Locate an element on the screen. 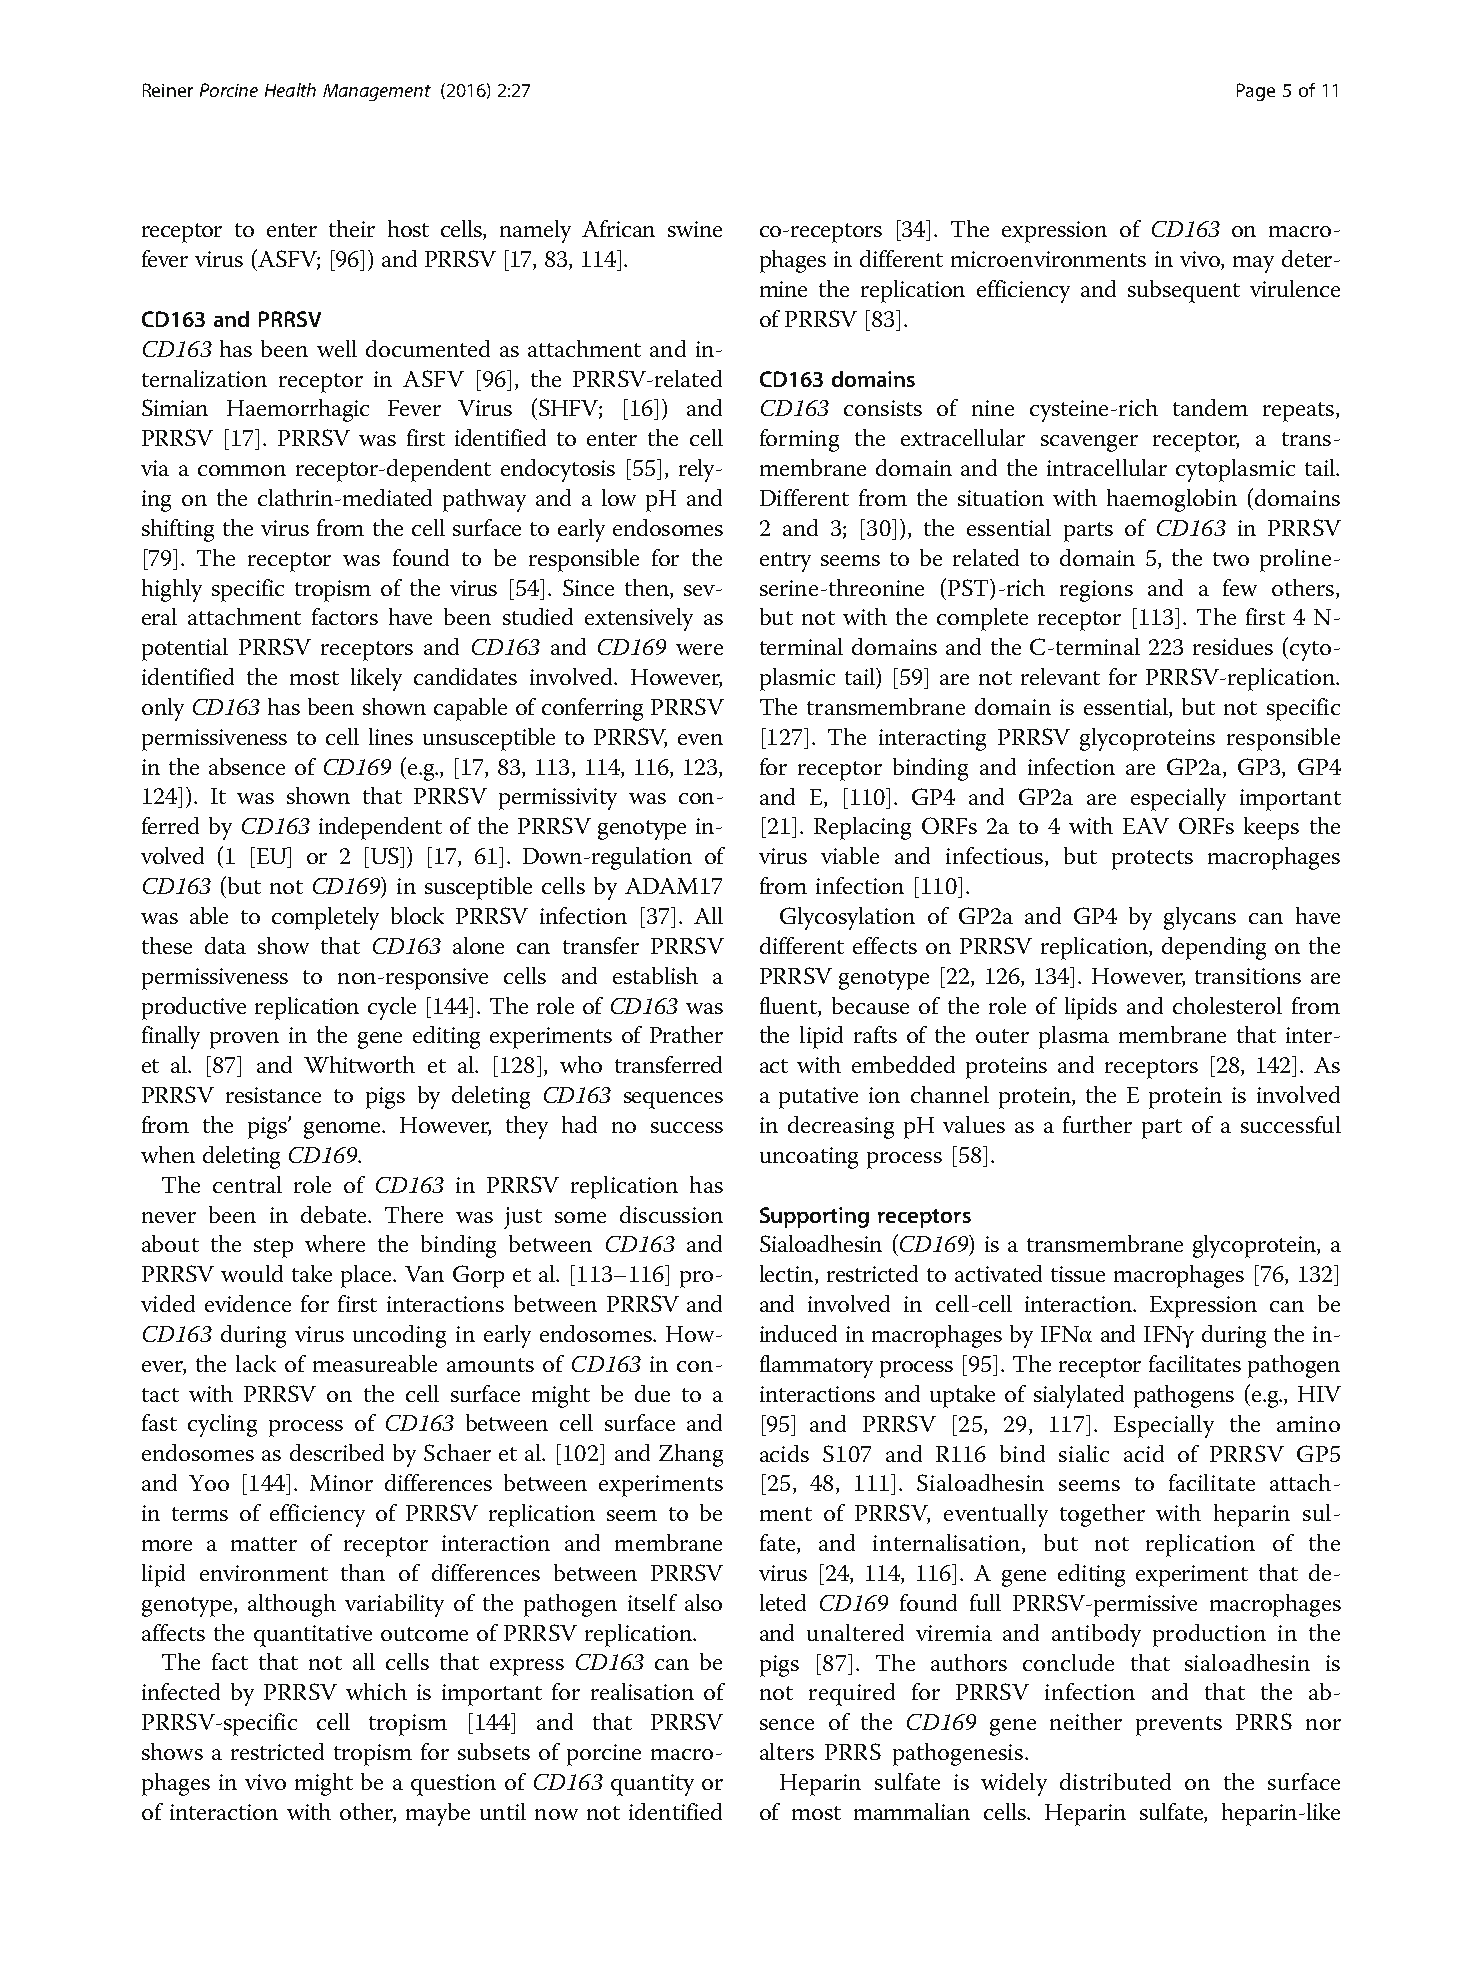 The height and width of the screenshot is (1968, 1482). Health is located at coordinates (290, 90).
